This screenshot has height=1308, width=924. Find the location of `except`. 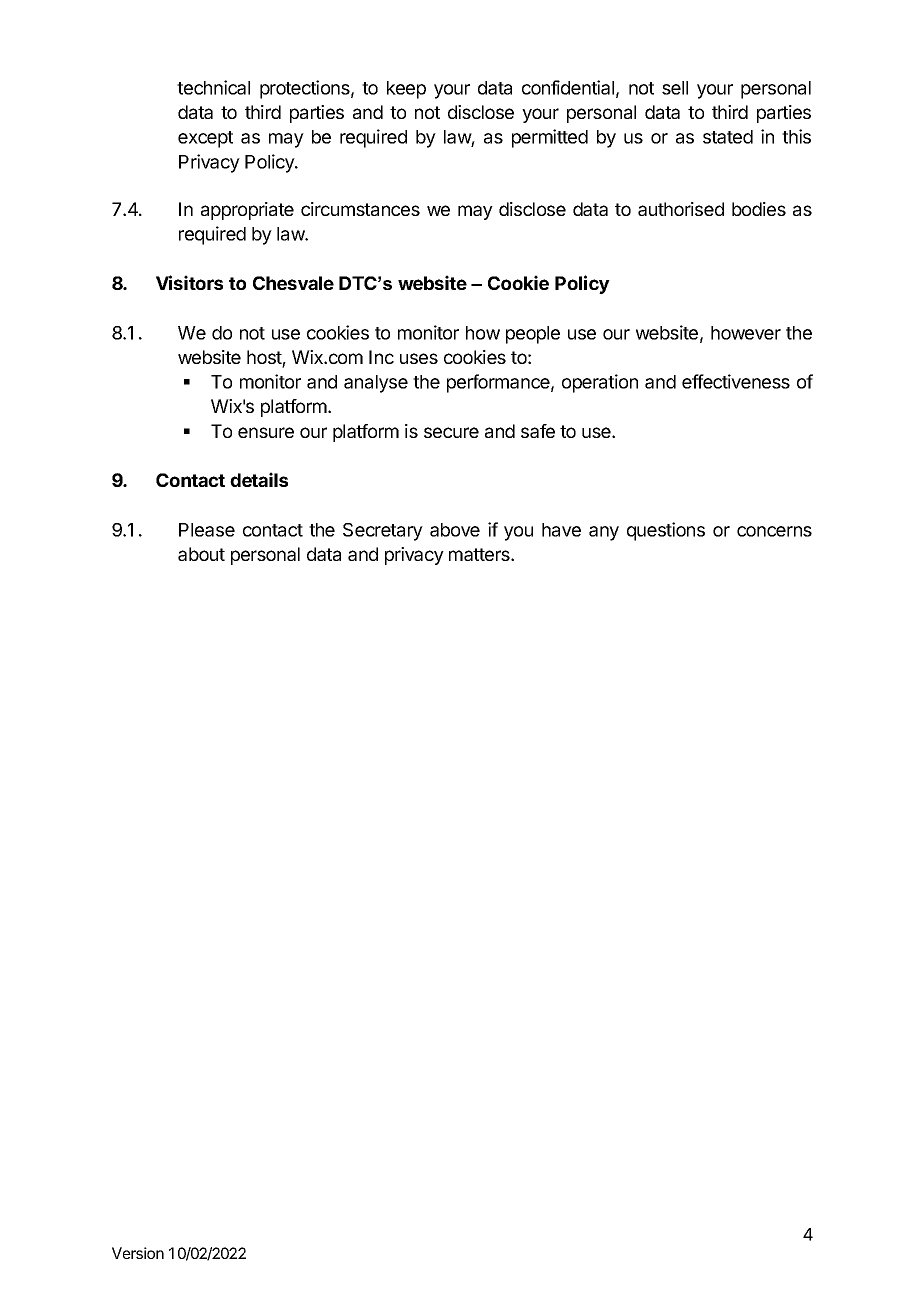

except is located at coordinates (205, 139).
